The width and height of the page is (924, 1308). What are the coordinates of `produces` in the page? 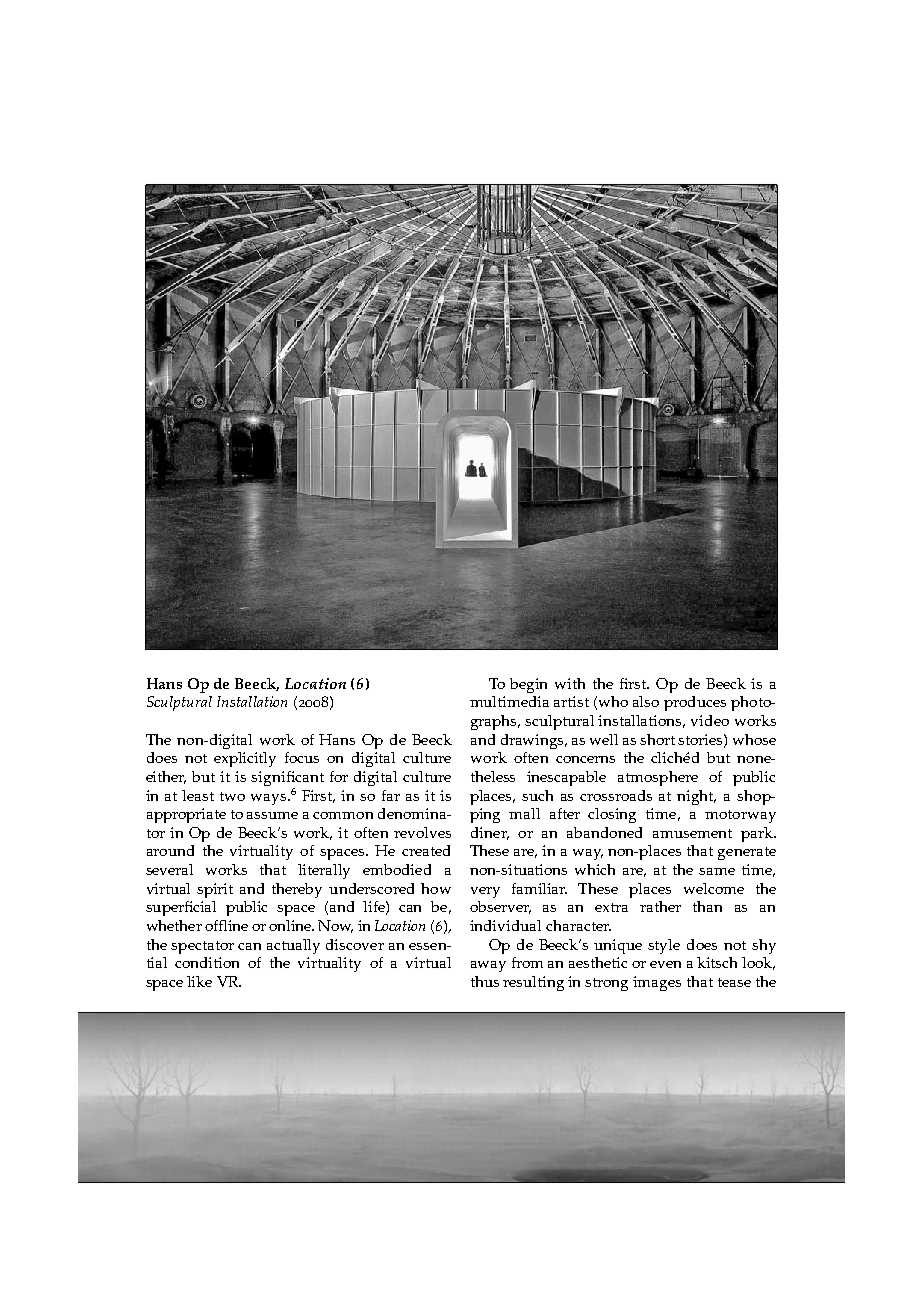 It's located at (695, 703).
